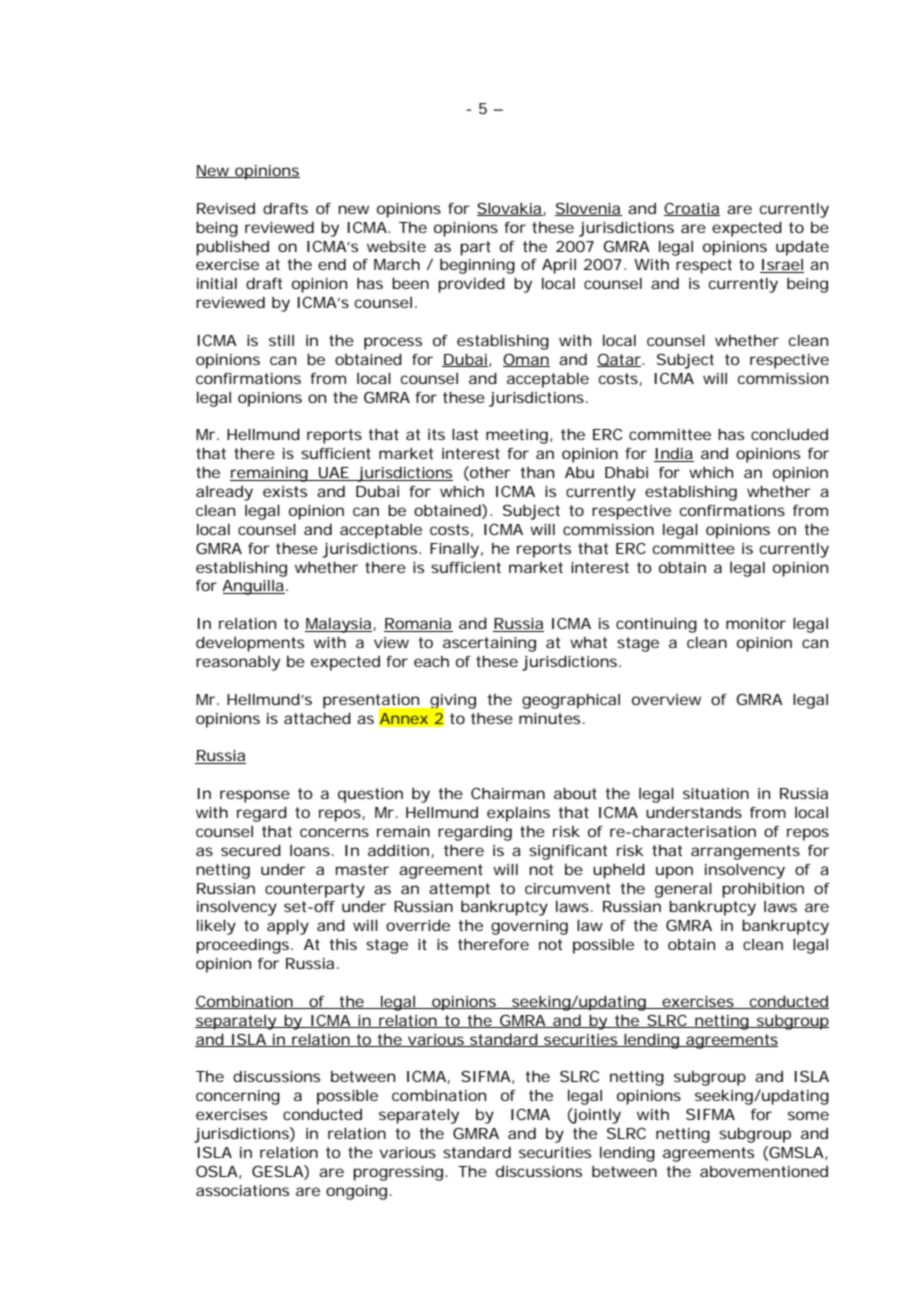 This image has height=1308, width=924. Describe the element at coordinates (509, 209) in the image. I see `Slovakia` at that location.
